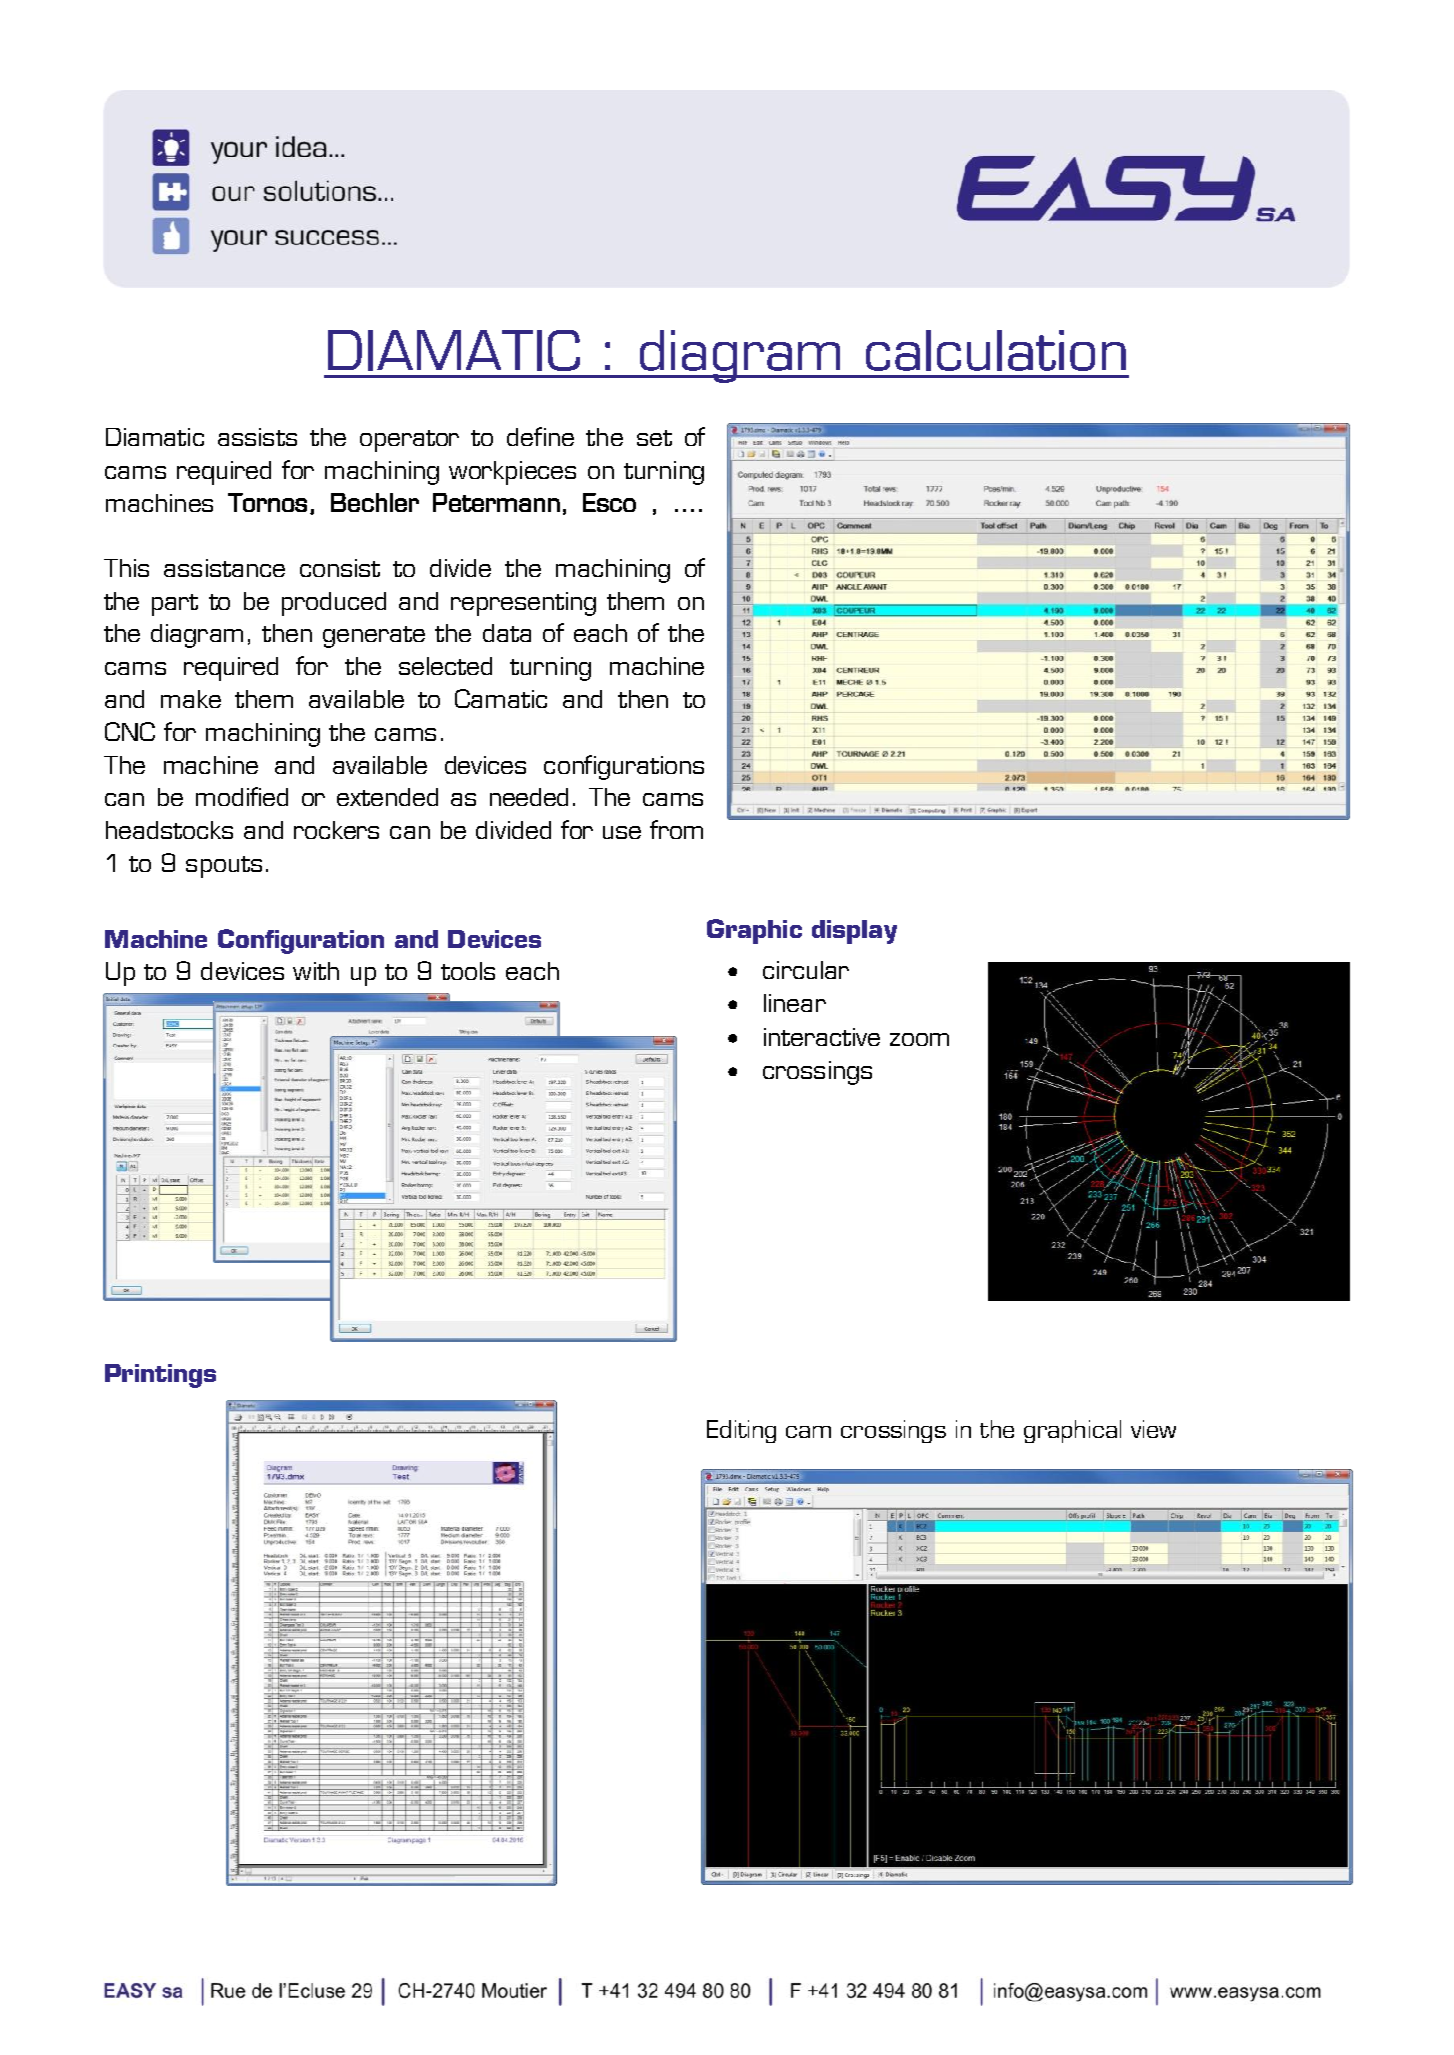 Image resolution: width=1454 pixels, height=2055 pixels. What do you see at coordinates (919, 1039) in the screenshot?
I see `zoom` at bounding box center [919, 1039].
